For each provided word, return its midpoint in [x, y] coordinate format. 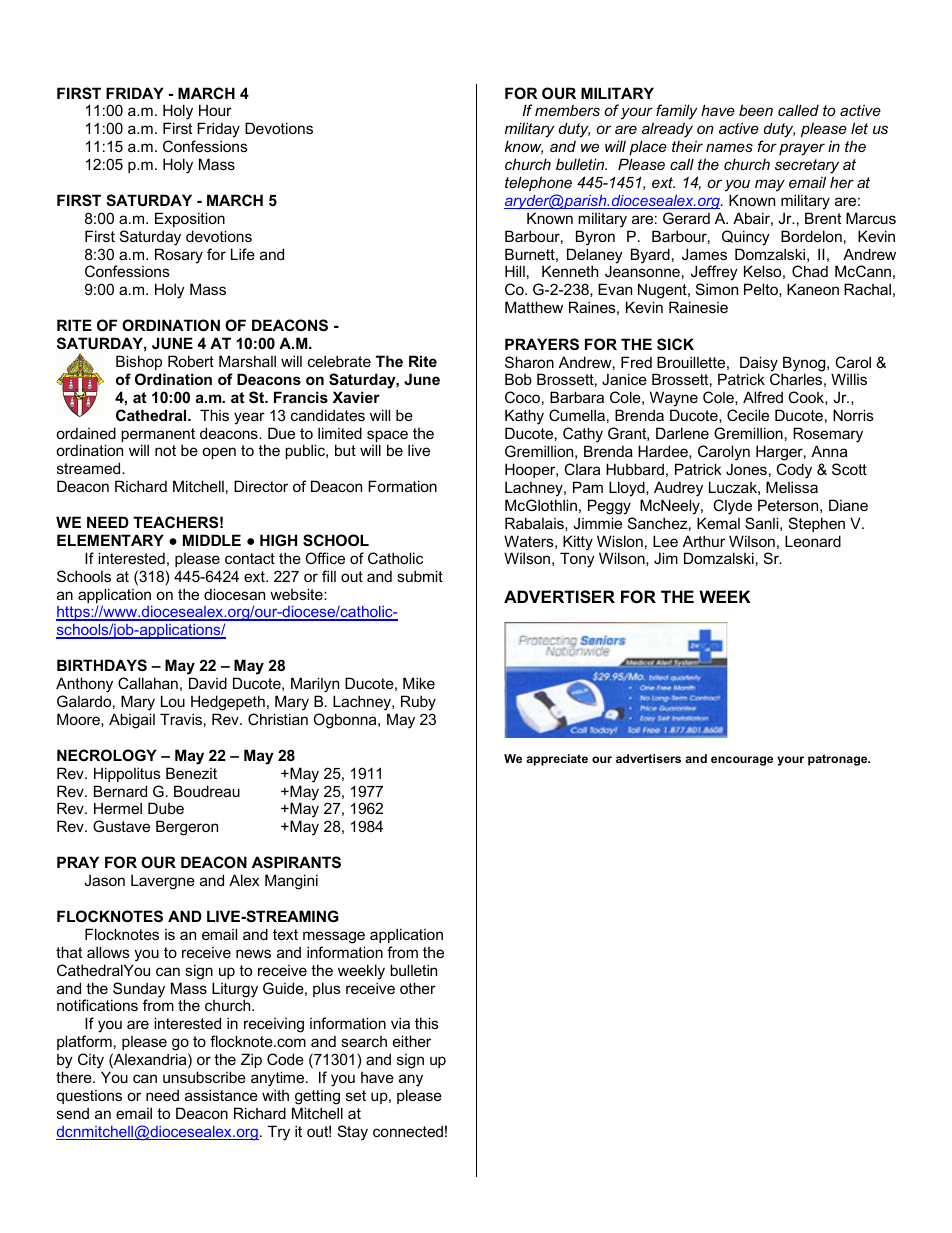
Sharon [529, 362]
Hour [215, 110]
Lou [173, 701]
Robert [191, 361]
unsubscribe [204, 1077]
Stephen [817, 524]
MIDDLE [212, 540]
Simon [717, 289]
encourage [742, 761]
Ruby [418, 703]
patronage [839, 760]
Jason [104, 880]
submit [420, 576]
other [418, 988]
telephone [538, 183]
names [729, 147]
